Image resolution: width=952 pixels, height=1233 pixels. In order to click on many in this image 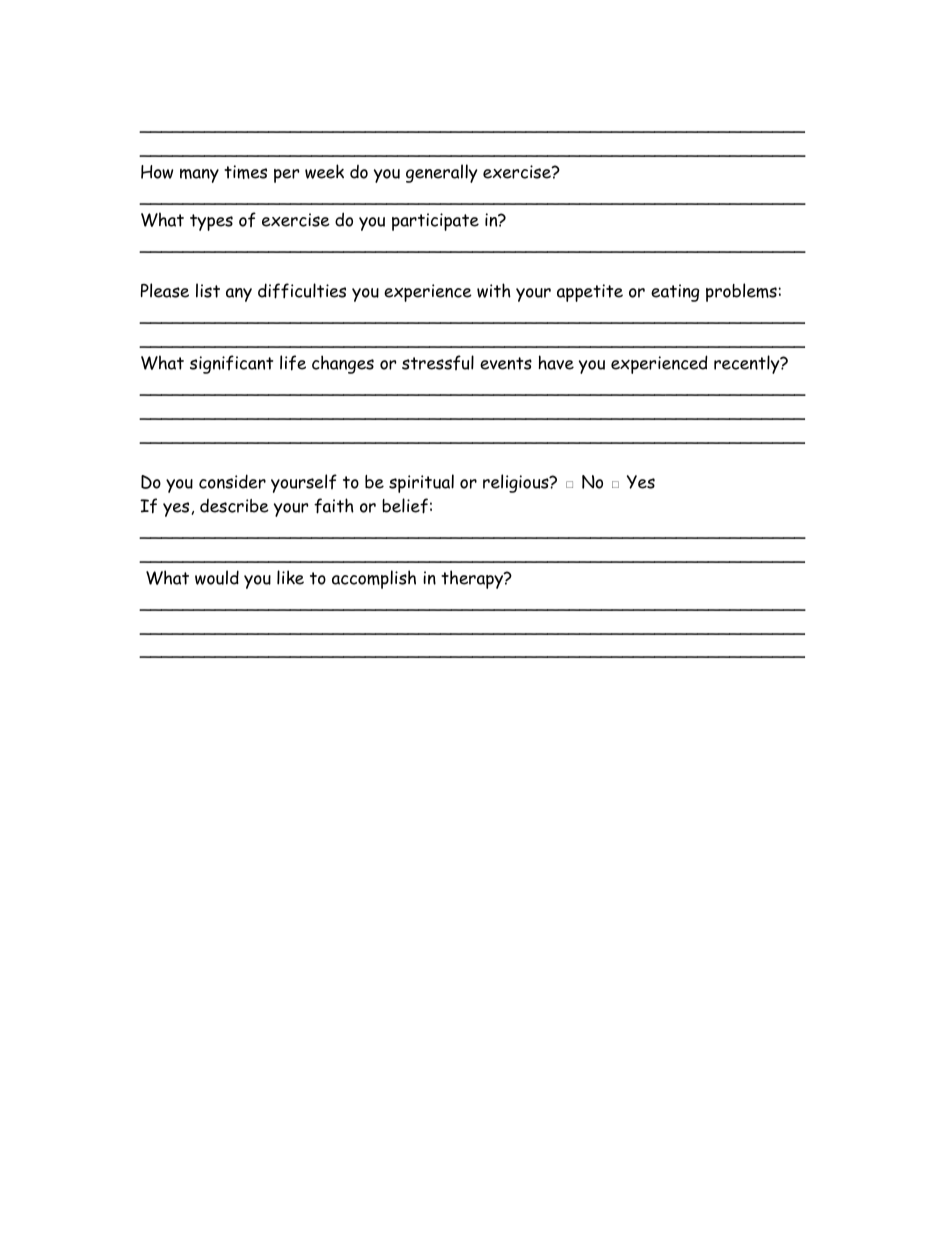, I will do `click(199, 176)`.
